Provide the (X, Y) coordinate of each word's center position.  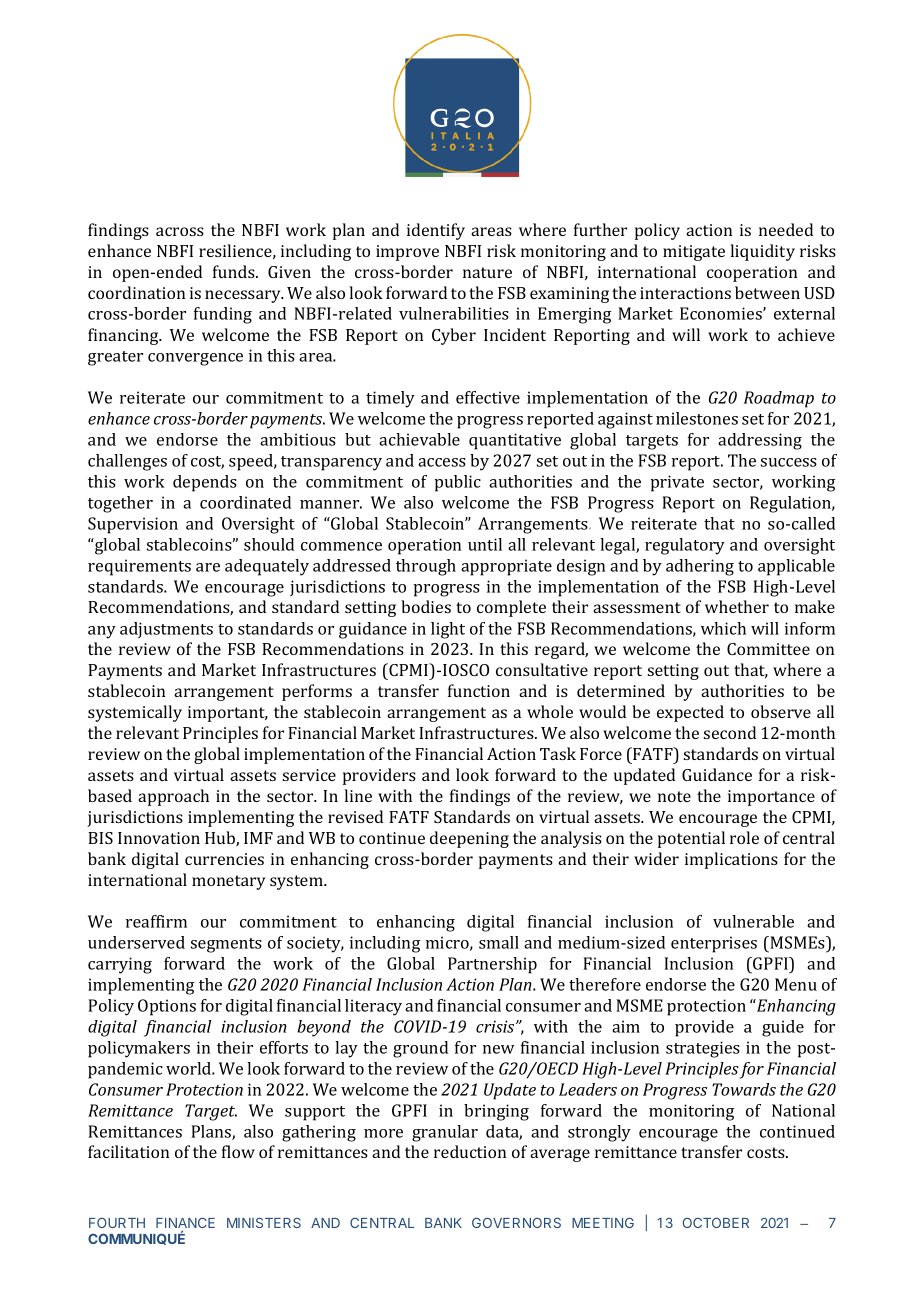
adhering (700, 567)
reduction (470, 1151)
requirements (139, 567)
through (426, 567)
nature (487, 272)
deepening (469, 839)
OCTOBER (716, 1222)
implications (731, 860)
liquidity (762, 252)
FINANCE (185, 1222)
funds (235, 271)
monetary (229, 882)
